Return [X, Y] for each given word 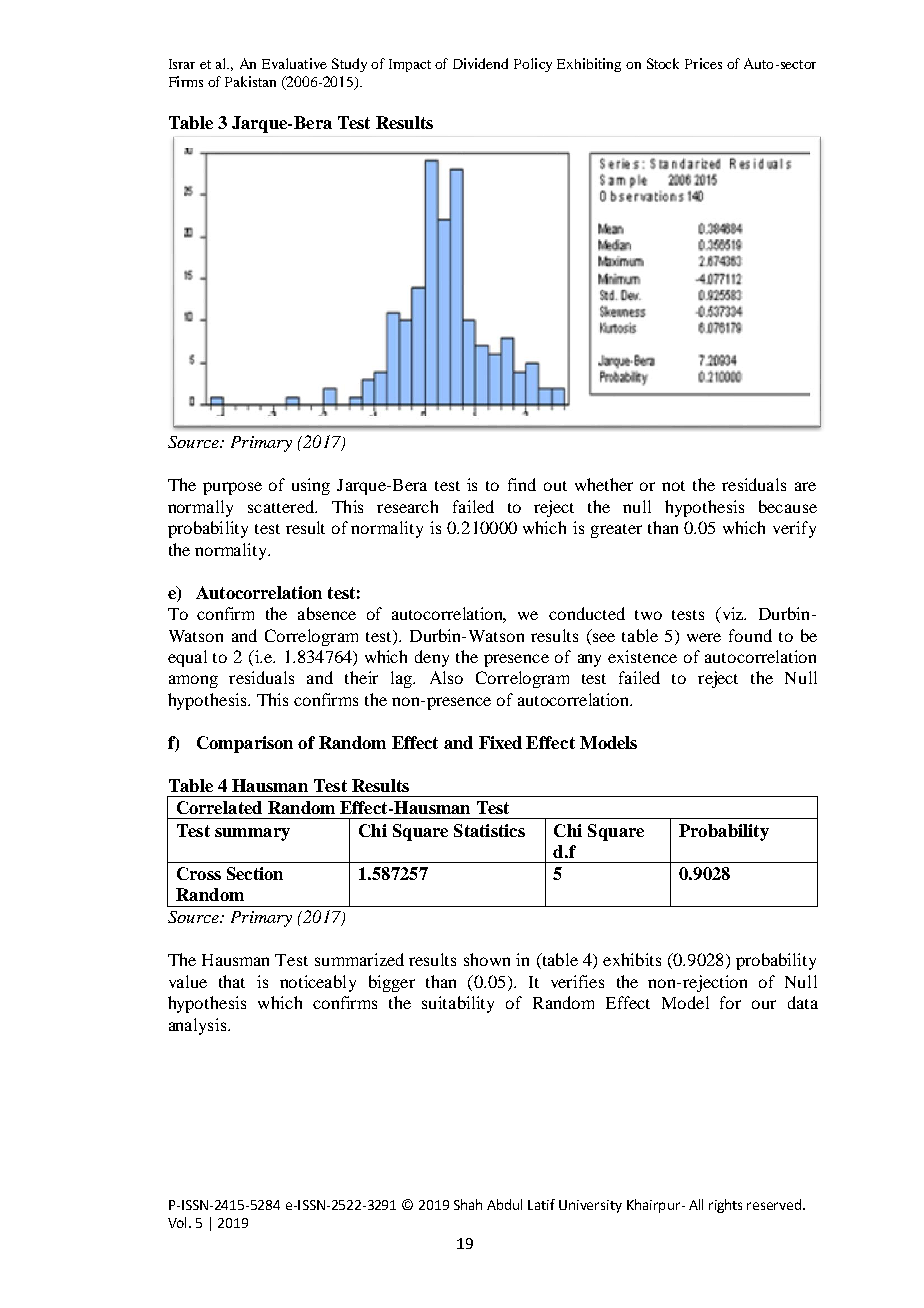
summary [252, 834]
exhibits [632, 959]
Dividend [480, 63]
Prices [703, 63]
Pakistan [250, 81]
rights [725, 1206]
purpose [232, 488]
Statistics [489, 830]
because [788, 506]
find [522, 484]
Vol [179, 1222]
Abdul [504, 1204]
